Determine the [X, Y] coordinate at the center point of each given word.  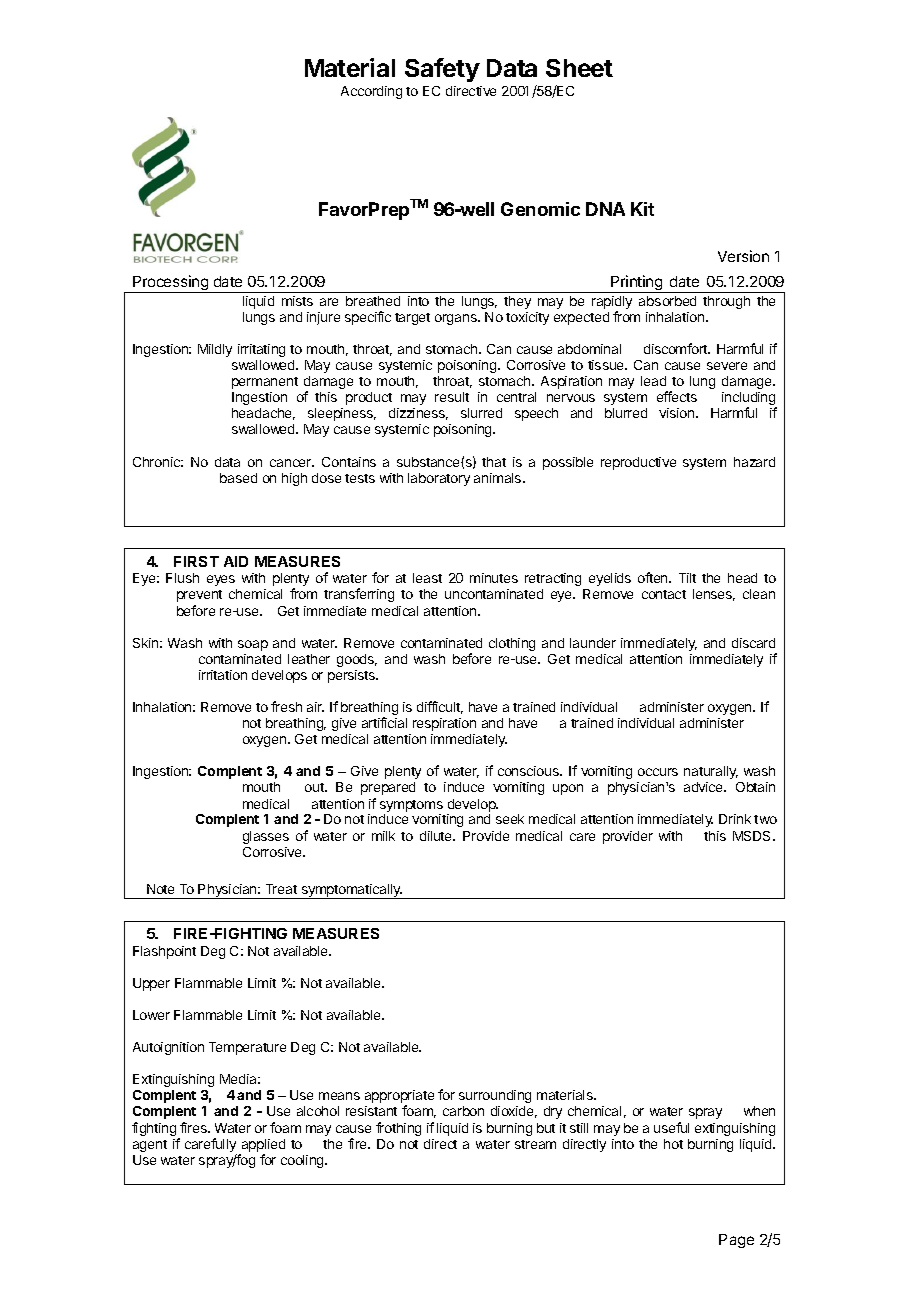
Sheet [579, 68]
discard [753, 643]
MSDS [753, 836]
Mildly [215, 350]
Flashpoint [164, 952]
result [452, 397]
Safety [442, 70]
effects [677, 396]
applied [263, 1145]
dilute [437, 836]
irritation [223, 675]
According [371, 92]
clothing [512, 644]
